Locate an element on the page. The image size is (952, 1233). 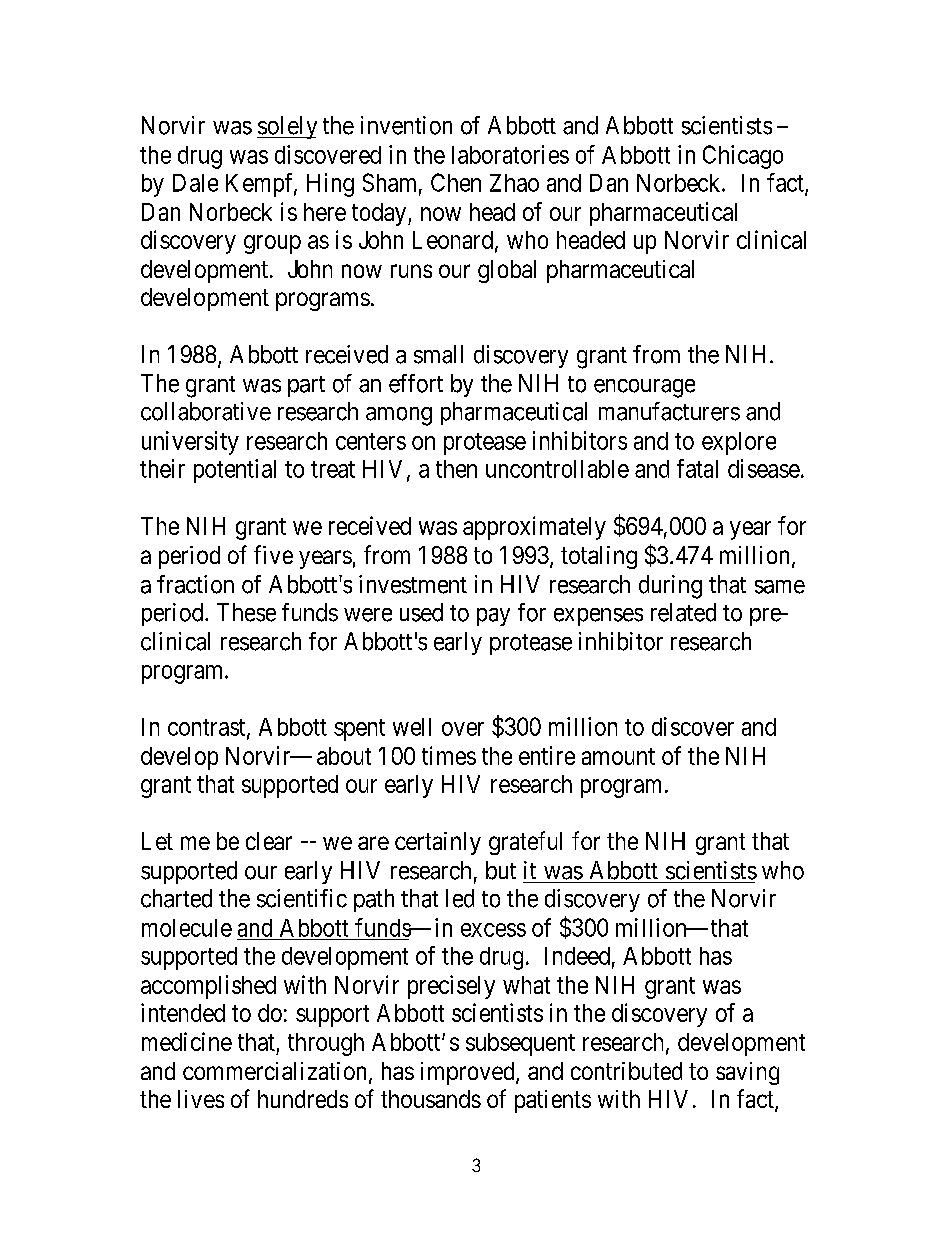
improved is located at coordinates (469, 1073).
